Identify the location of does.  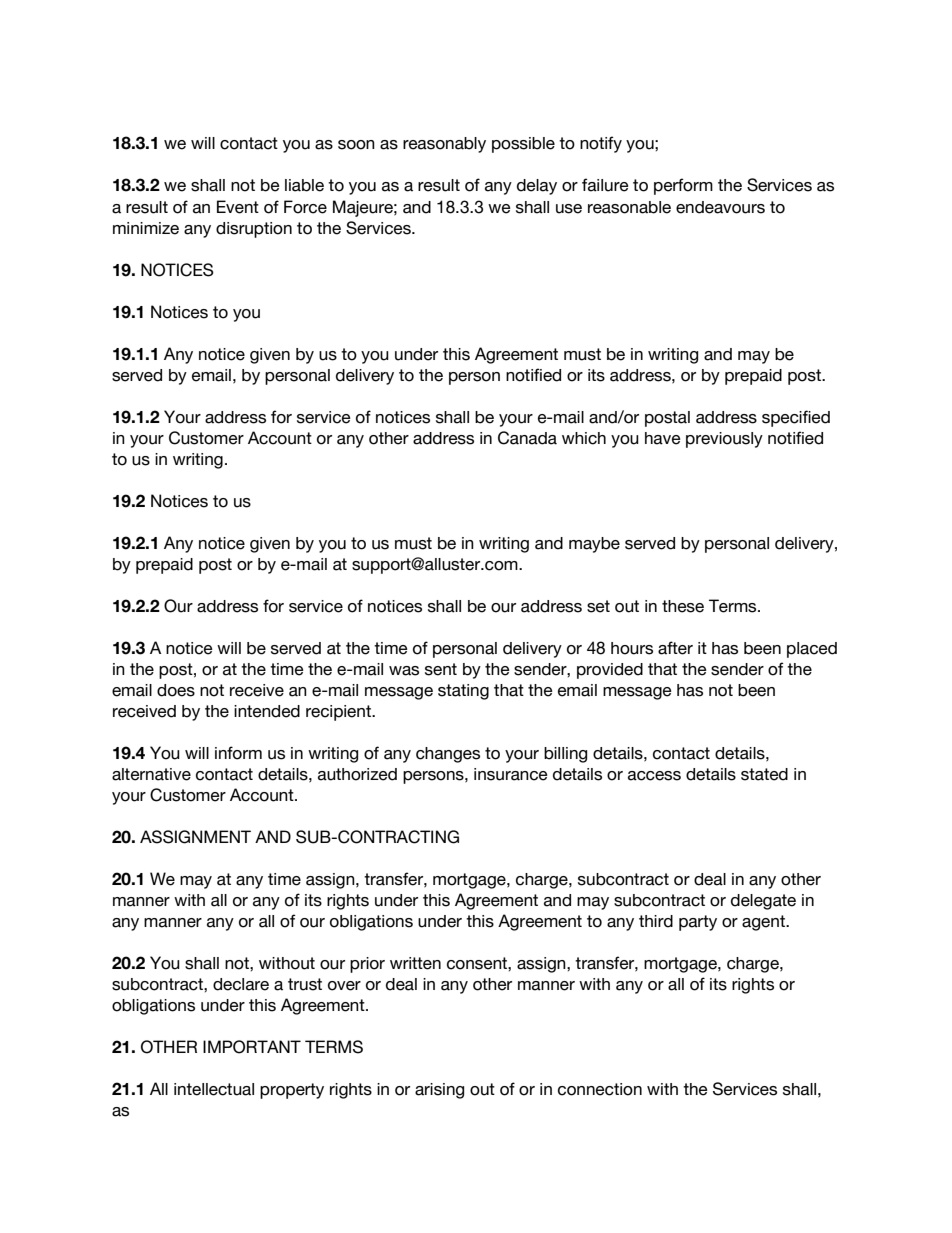
(176, 690).
